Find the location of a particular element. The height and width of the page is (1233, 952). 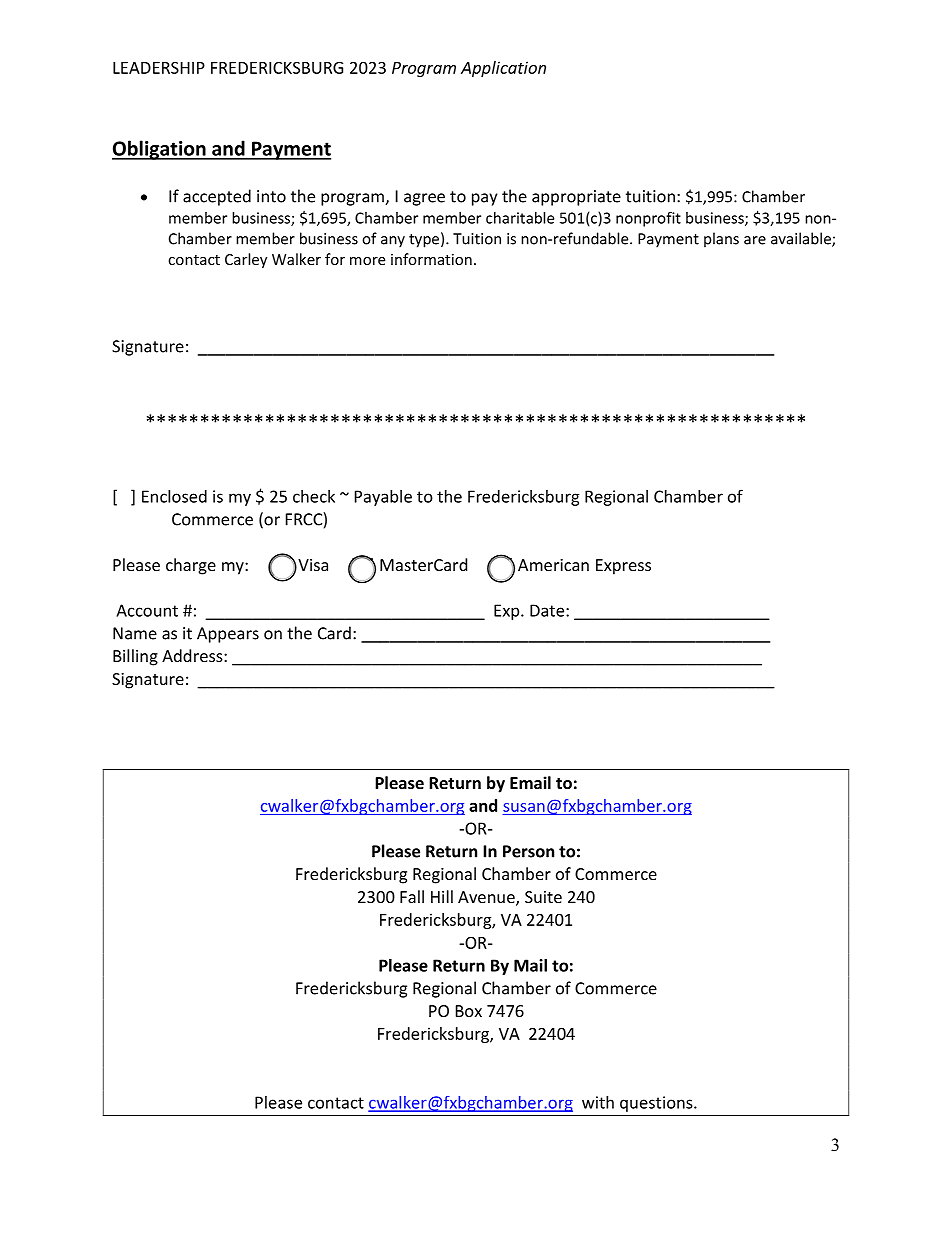

Express is located at coordinates (623, 567).
